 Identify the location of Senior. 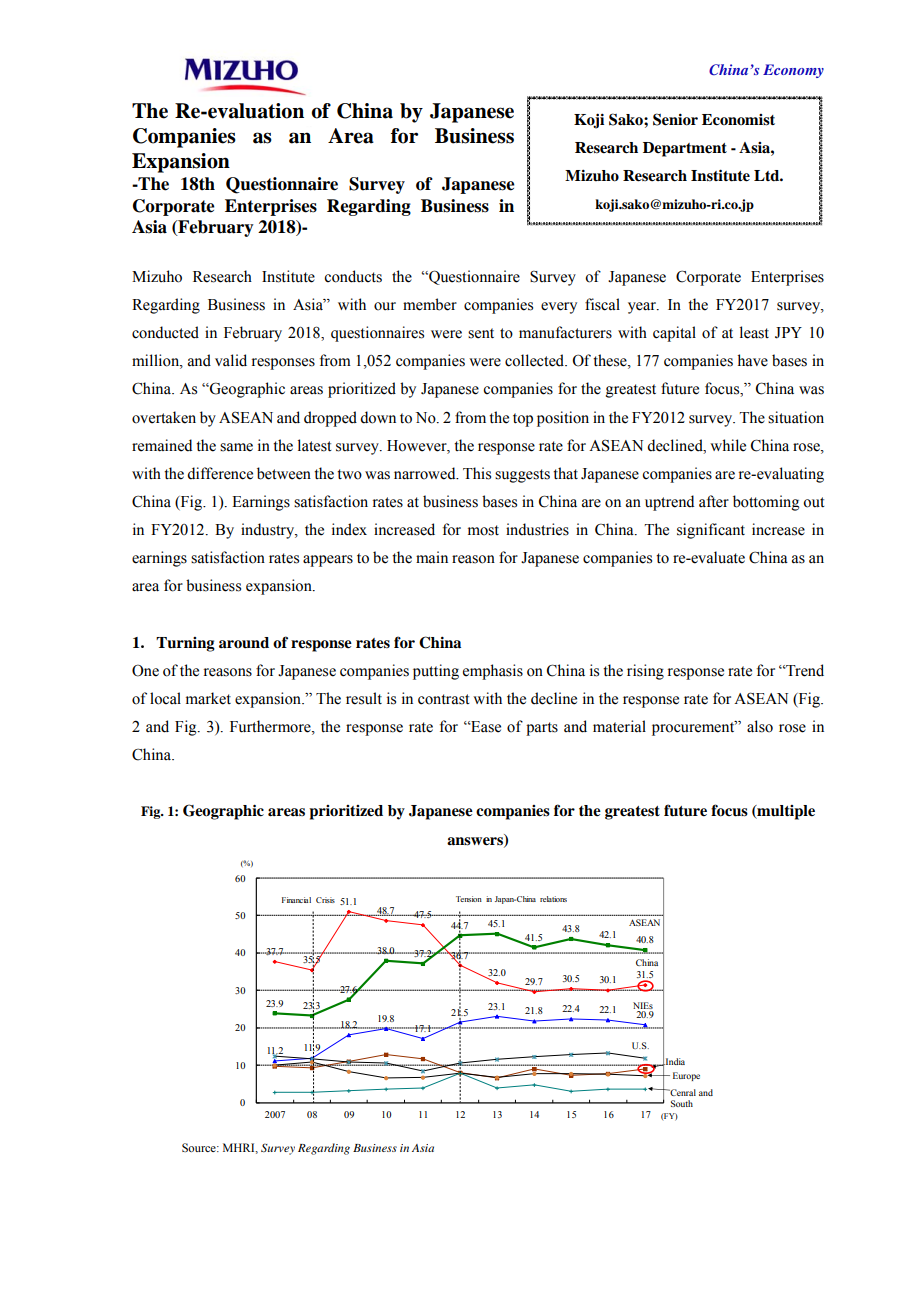
(675, 119).
